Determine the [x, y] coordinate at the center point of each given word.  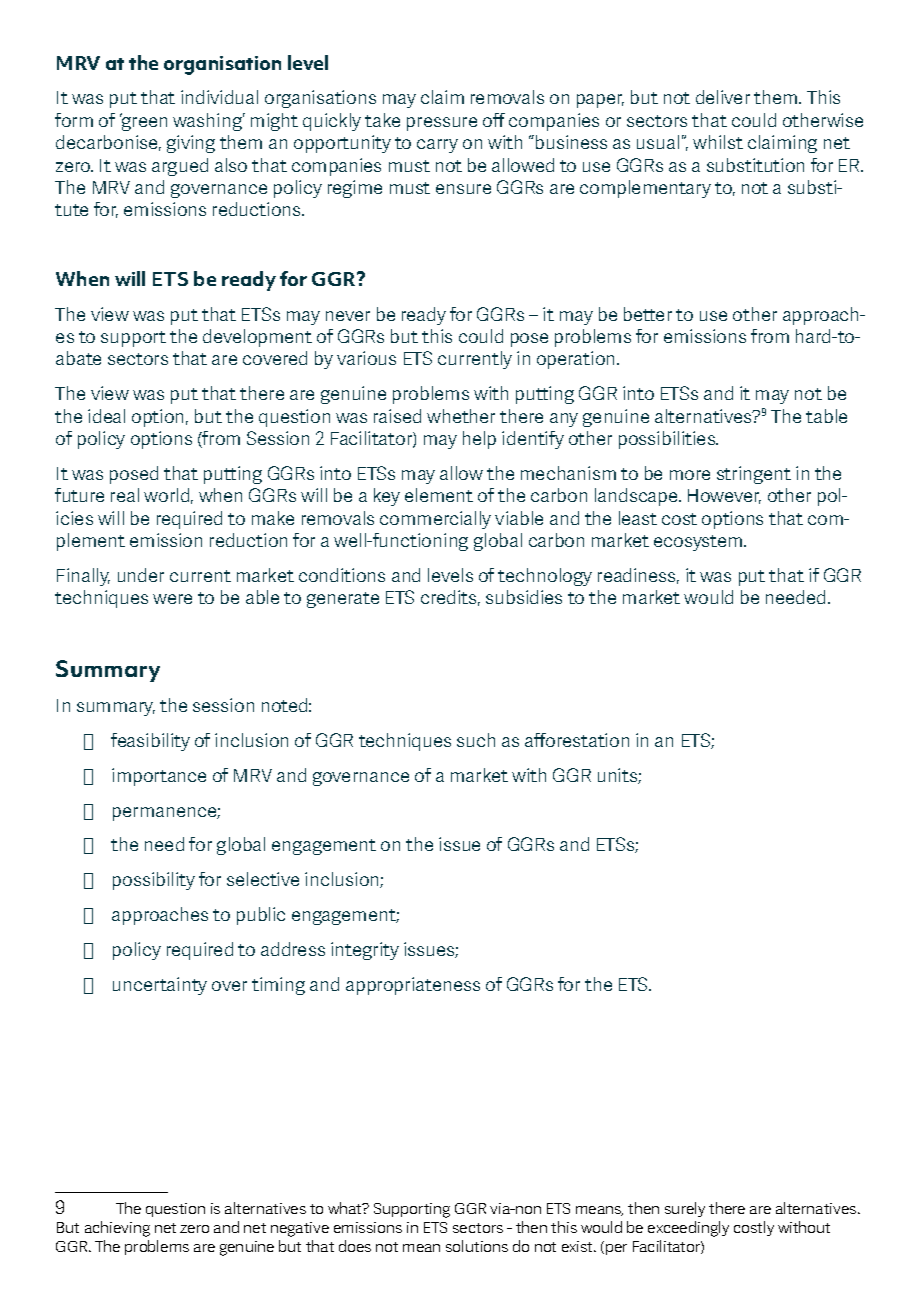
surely [685, 1209]
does [355, 1246]
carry [437, 146]
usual [658, 142]
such [476, 740]
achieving [117, 1229]
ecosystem [699, 543]
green [143, 123]
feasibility [150, 742]
